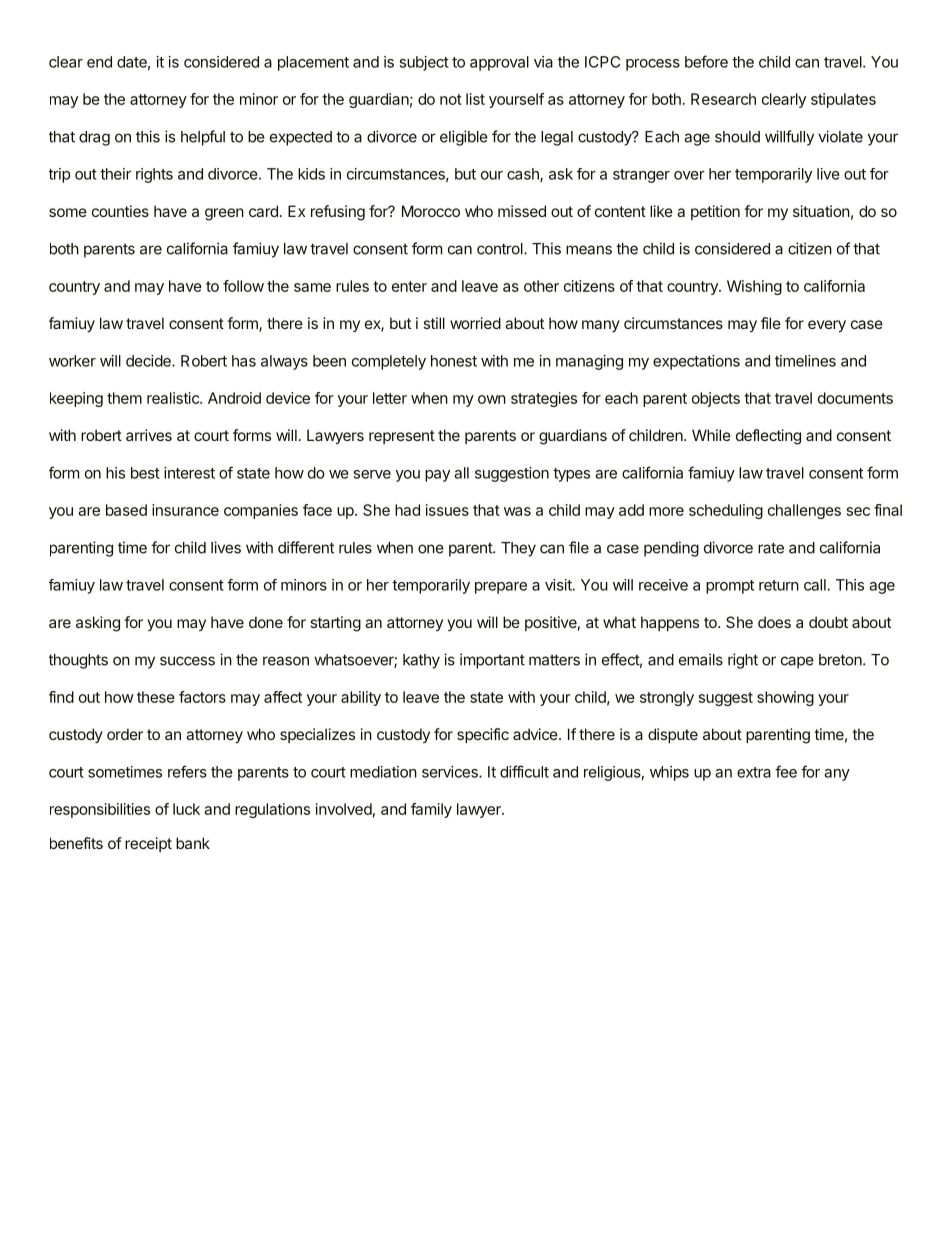 The width and height of the image is (952, 1233). Describe the element at coordinates (437, 476) in the image. I see `pay` at that location.
